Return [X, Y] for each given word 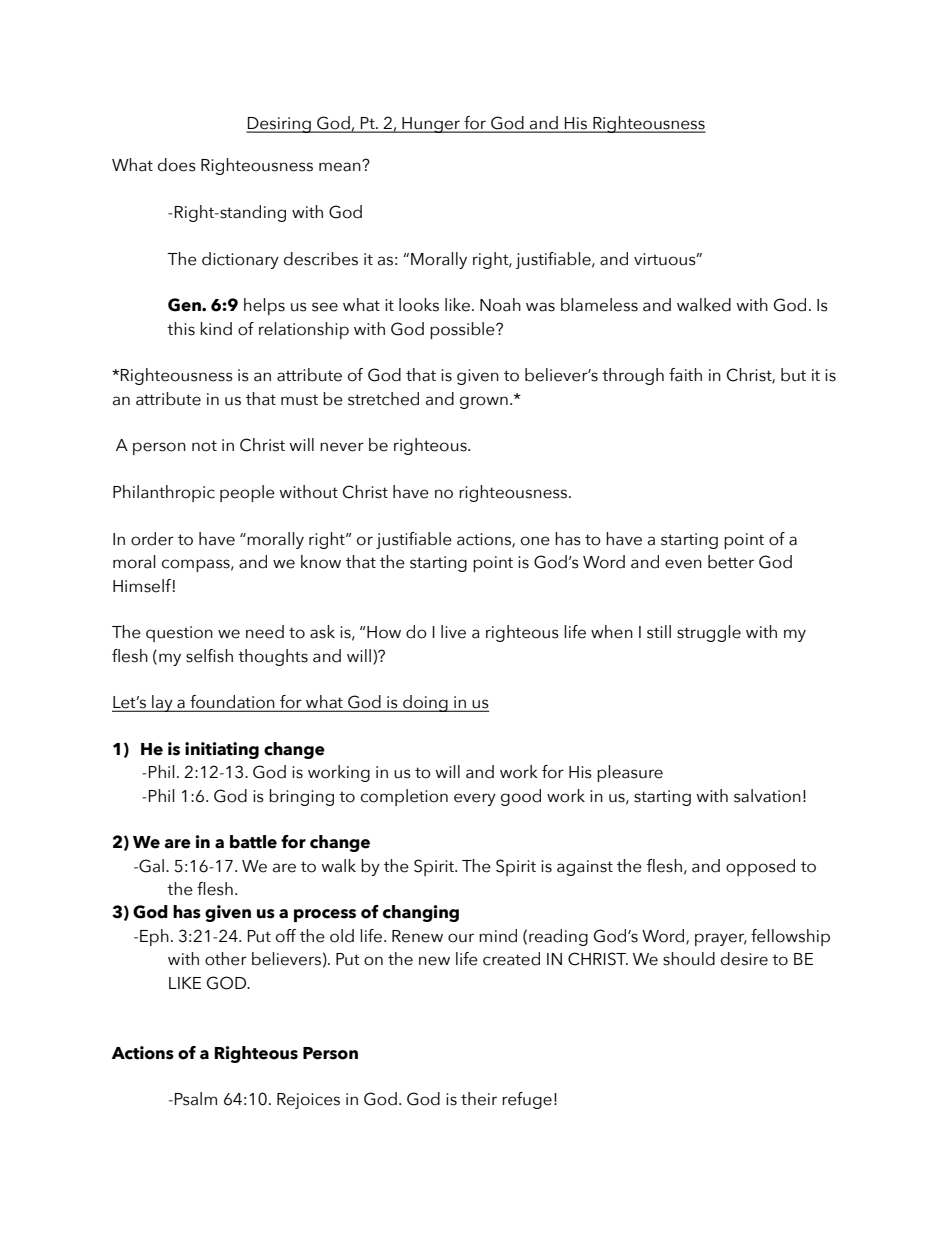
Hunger [431, 125]
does [177, 165]
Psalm [196, 1099]
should [689, 959]
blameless [599, 305]
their [479, 1099]
